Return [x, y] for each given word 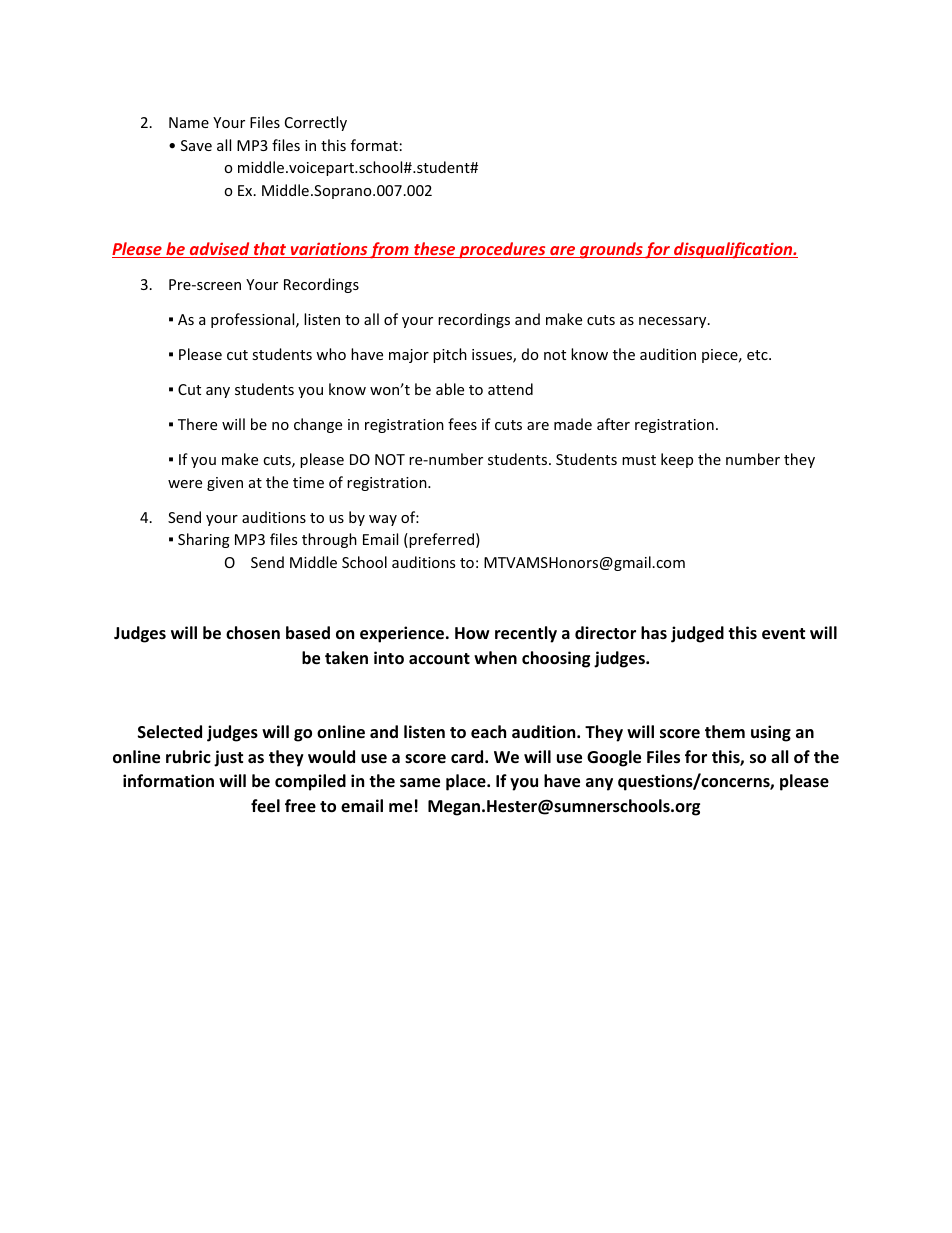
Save [196, 145]
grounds [611, 250]
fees [462, 424]
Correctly [316, 123]
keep [677, 460]
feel [265, 806]
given [225, 484]
